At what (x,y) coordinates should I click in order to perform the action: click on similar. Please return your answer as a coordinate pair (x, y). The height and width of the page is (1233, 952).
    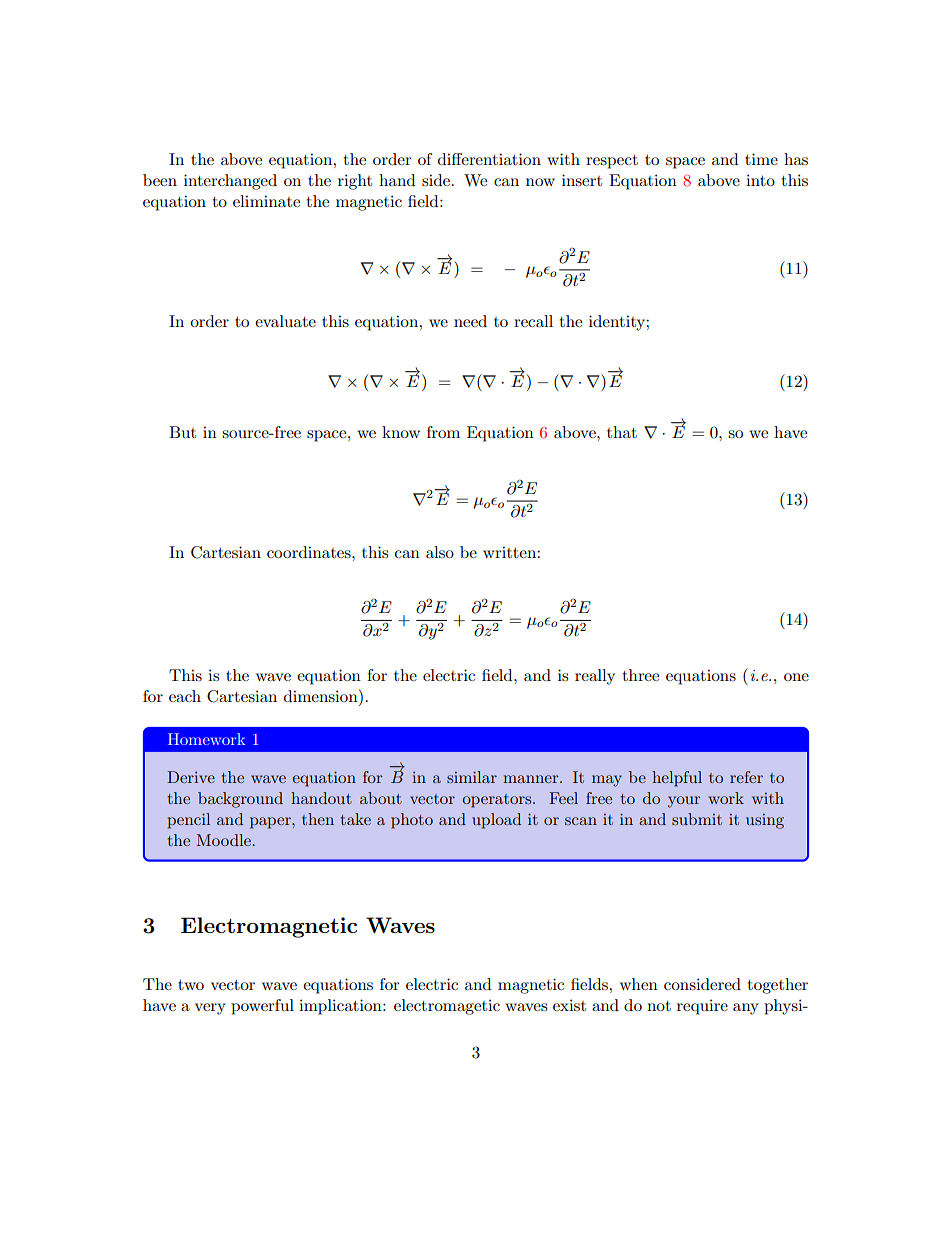
    Looking at the image, I should click on (472, 777).
